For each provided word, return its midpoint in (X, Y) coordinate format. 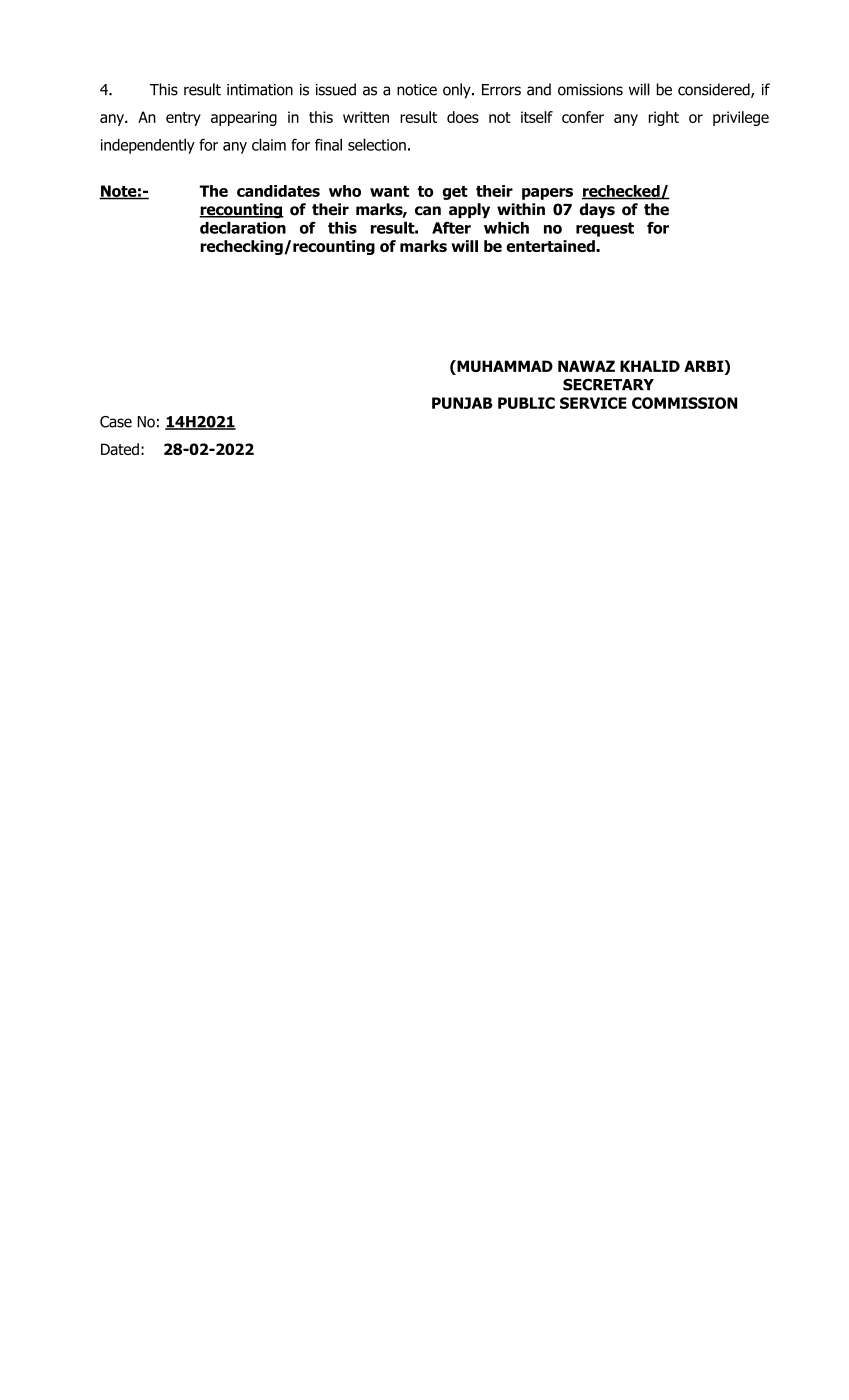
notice (417, 90)
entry (183, 119)
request (605, 229)
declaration (243, 227)
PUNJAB (462, 403)
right (664, 118)
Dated (120, 449)
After (451, 227)
